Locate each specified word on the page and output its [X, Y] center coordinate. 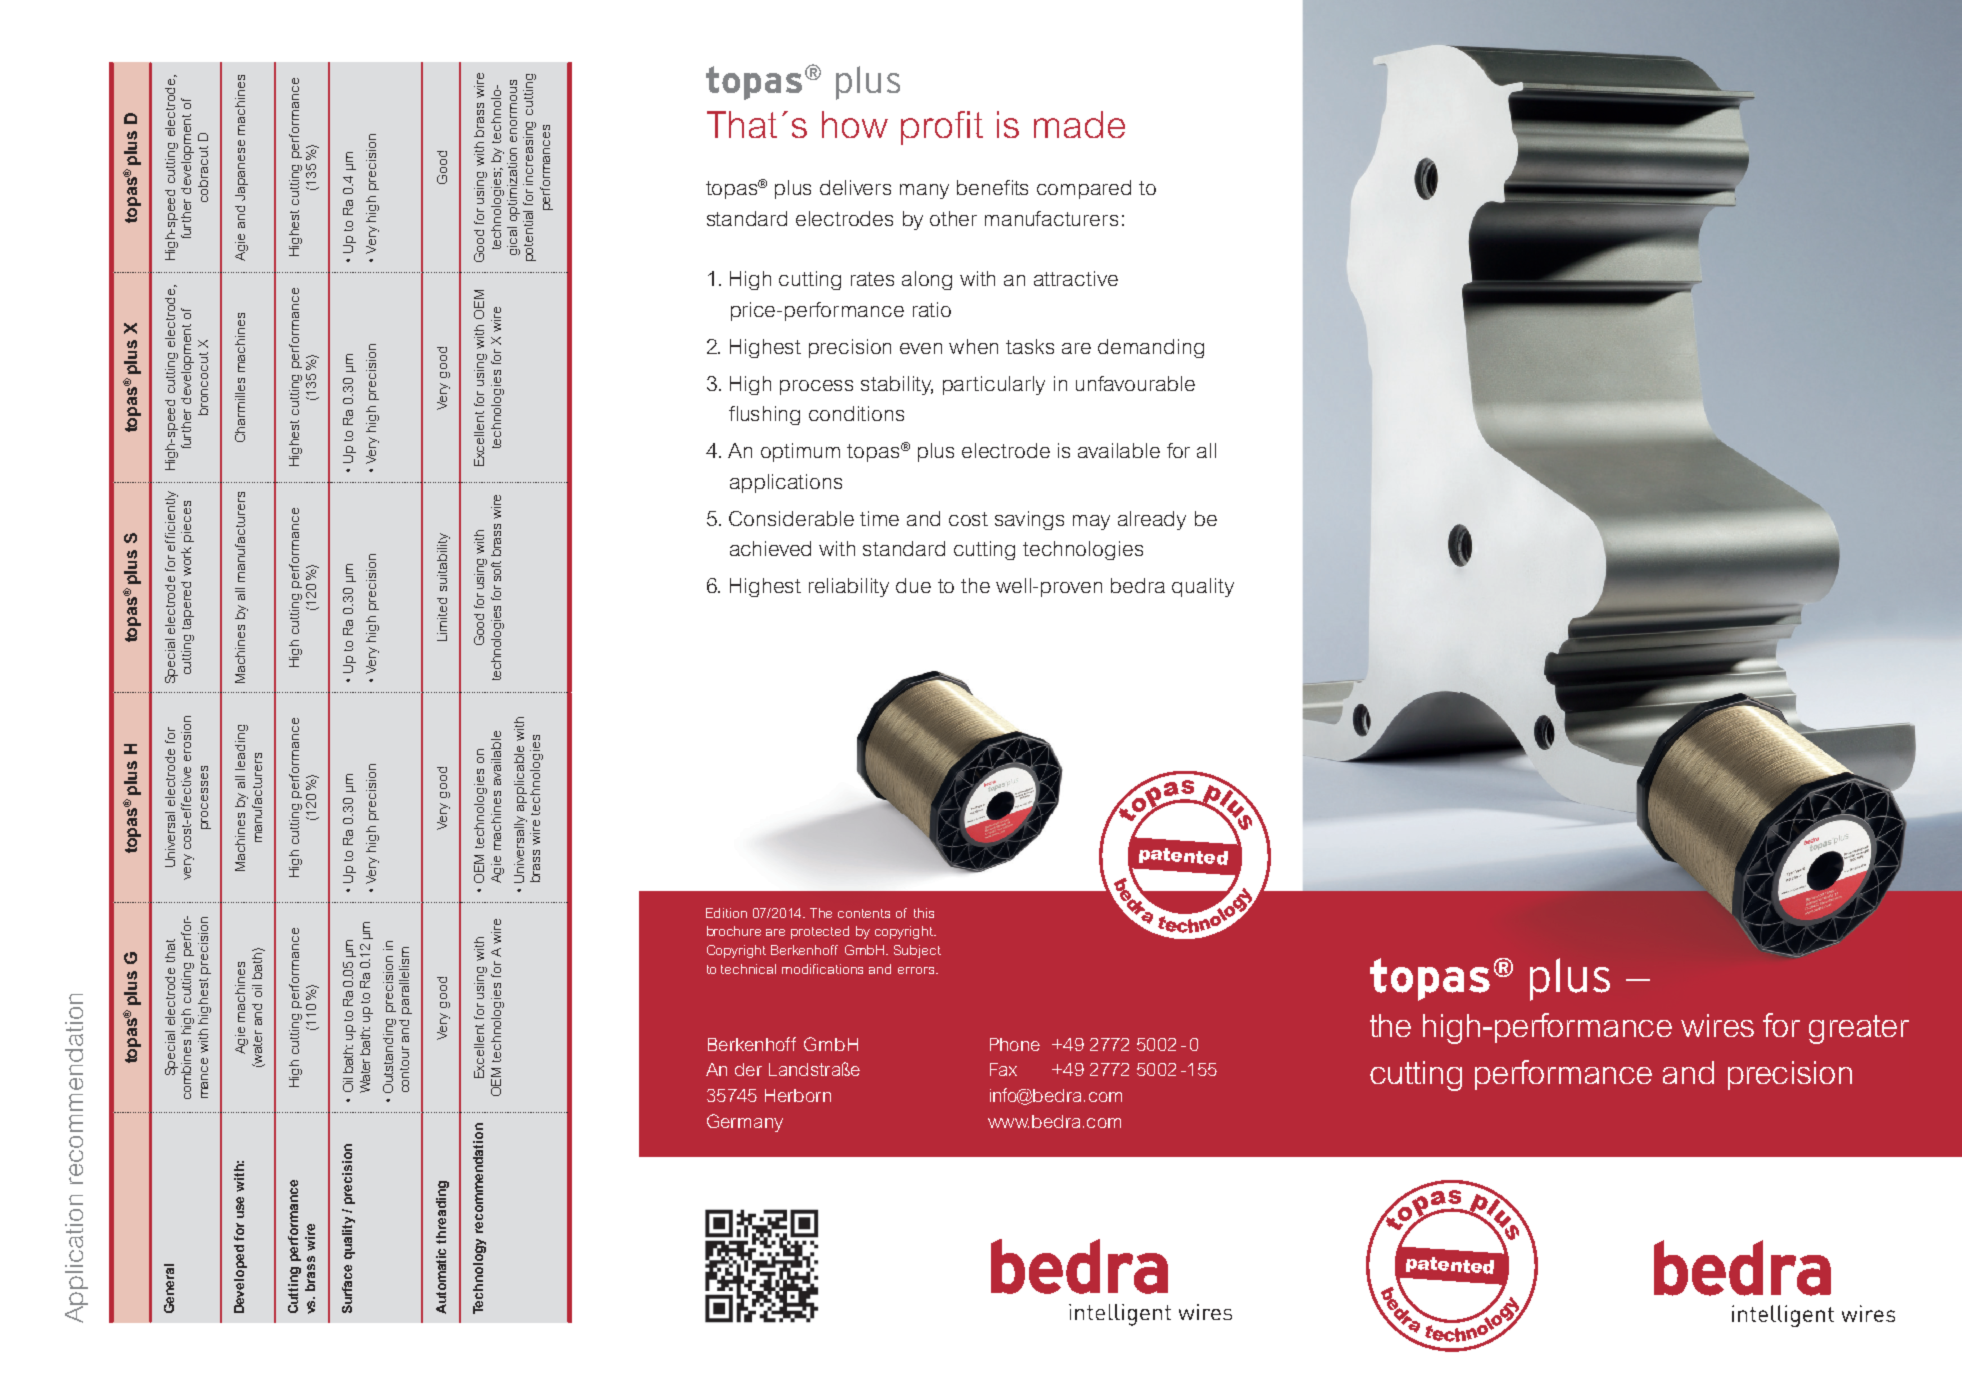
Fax [1003, 1069]
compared [1084, 189]
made [1079, 124]
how [855, 124]
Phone [1015, 1044]
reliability [849, 587]
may [1091, 522]
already [1152, 520]
